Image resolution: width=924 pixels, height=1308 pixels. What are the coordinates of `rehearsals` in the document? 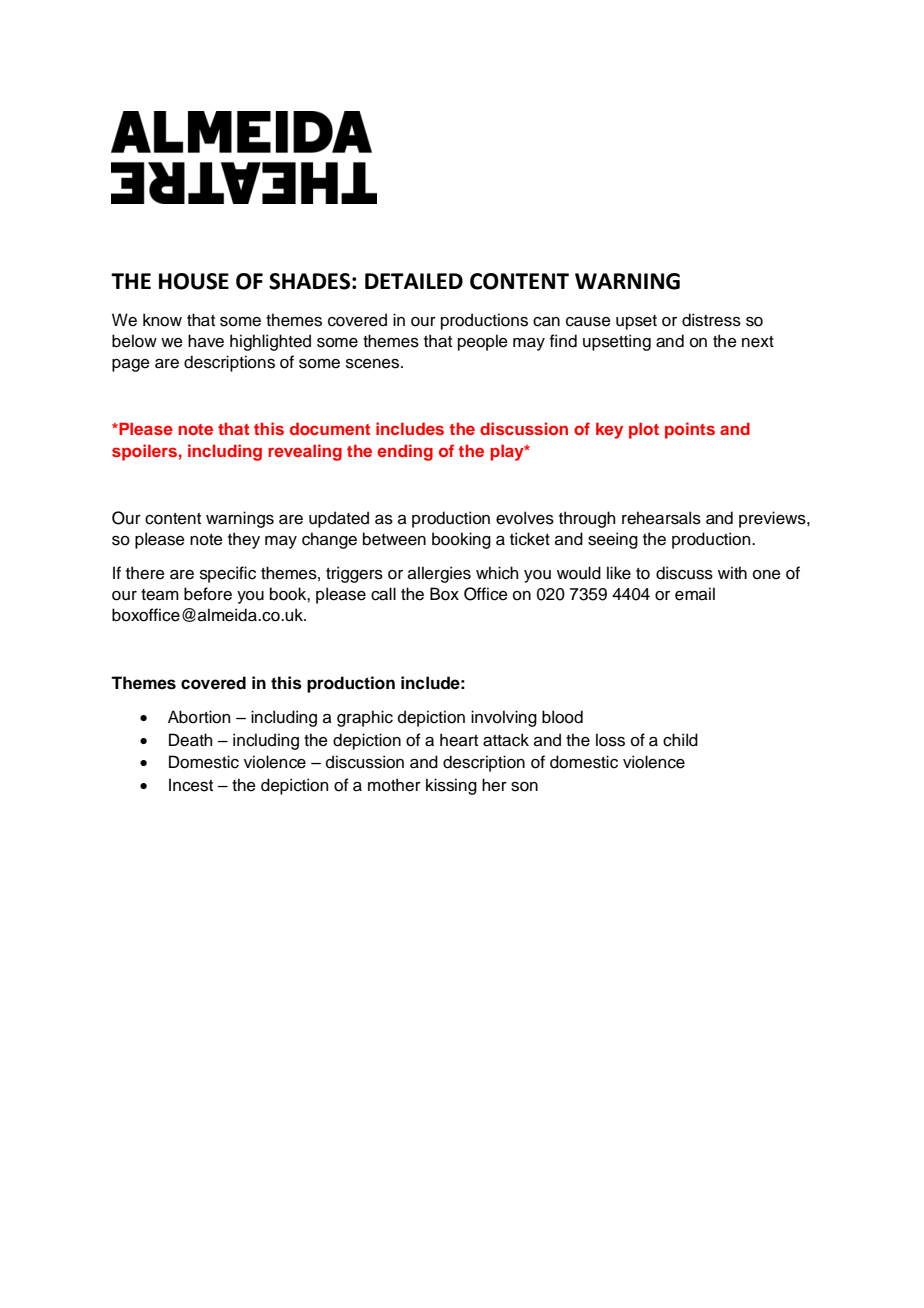 It's located at (661, 518).
